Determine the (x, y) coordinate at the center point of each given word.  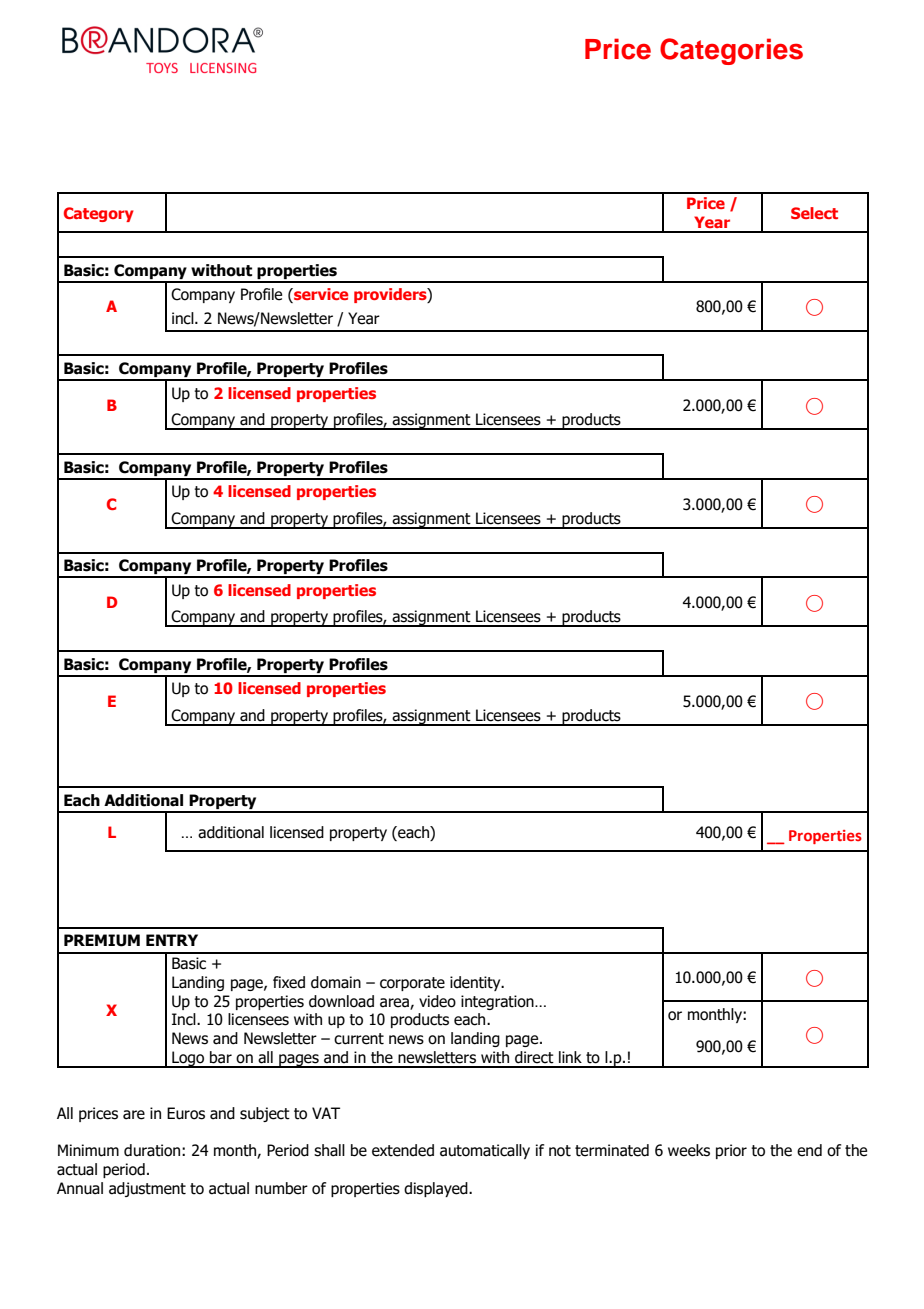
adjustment (147, 1189)
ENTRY (172, 940)
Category (99, 214)
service (320, 295)
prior (731, 1151)
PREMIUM (102, 940)
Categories (731, 51)
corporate (412, 984)
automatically (485, 1151)
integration (498, 1002)
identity (476, 983)
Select (814, 213)
